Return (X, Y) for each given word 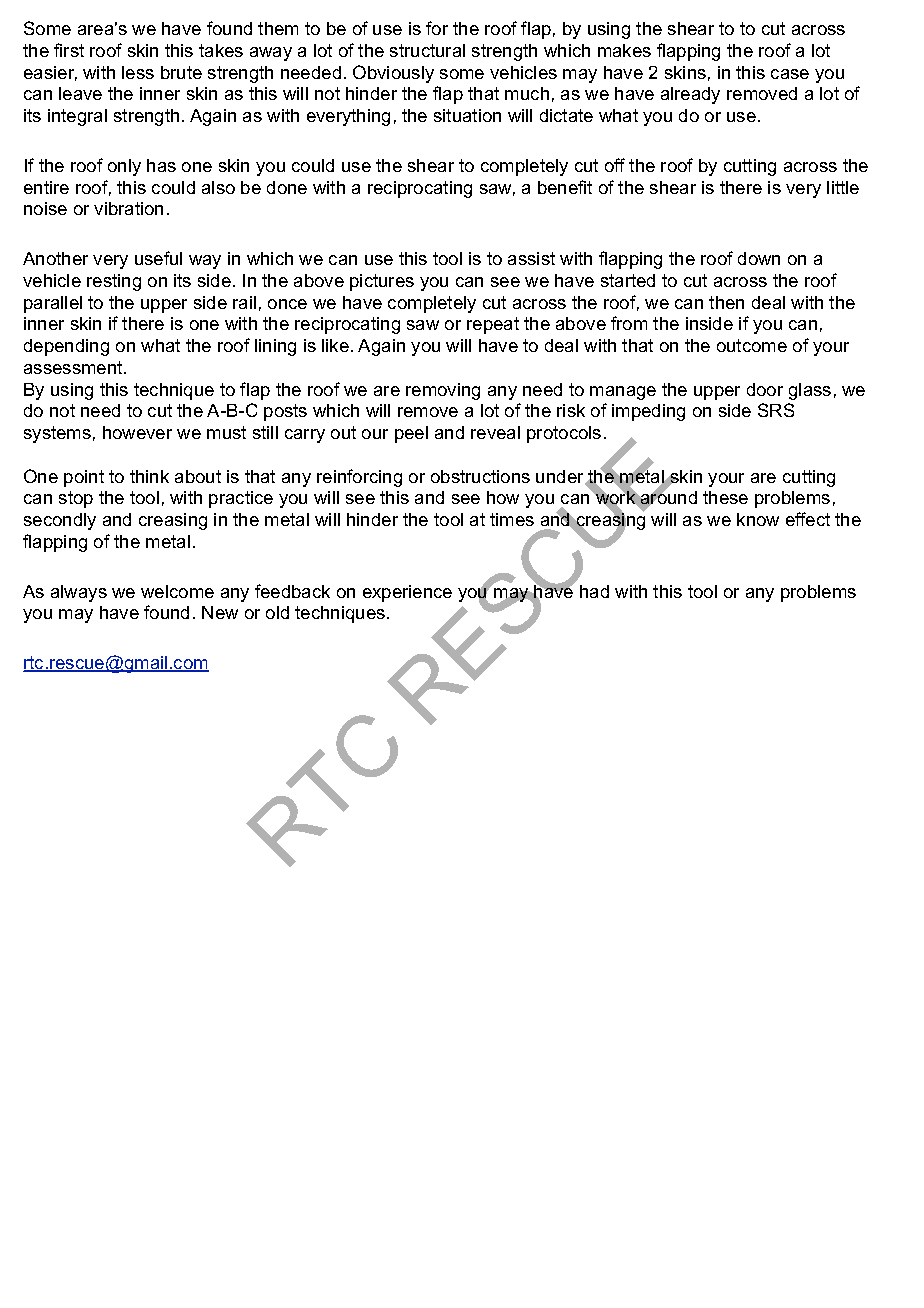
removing (443, 391)
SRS (776, 410)
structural (427, 50)
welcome (177, 591)
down (759, 258)
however (137, 432)
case (790, 74)
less (138, 72)
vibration (128, 208)
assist (531, 258)
